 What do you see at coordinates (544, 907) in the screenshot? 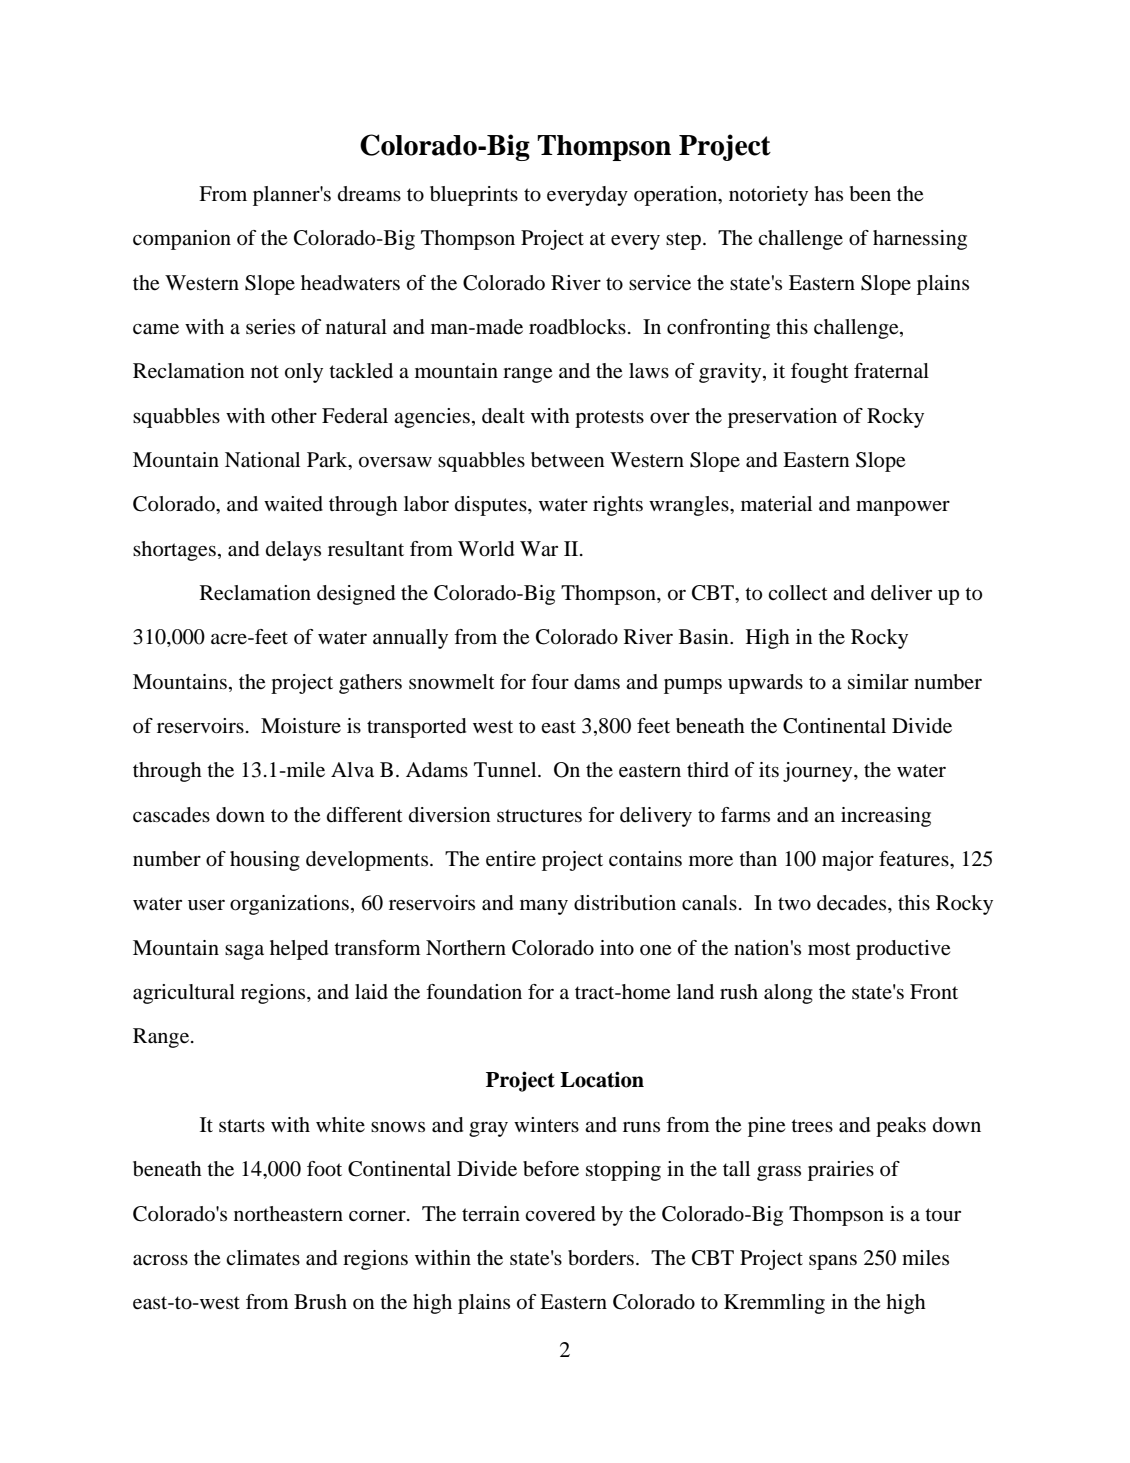
I see `many` at bounding box center [544, 907].
